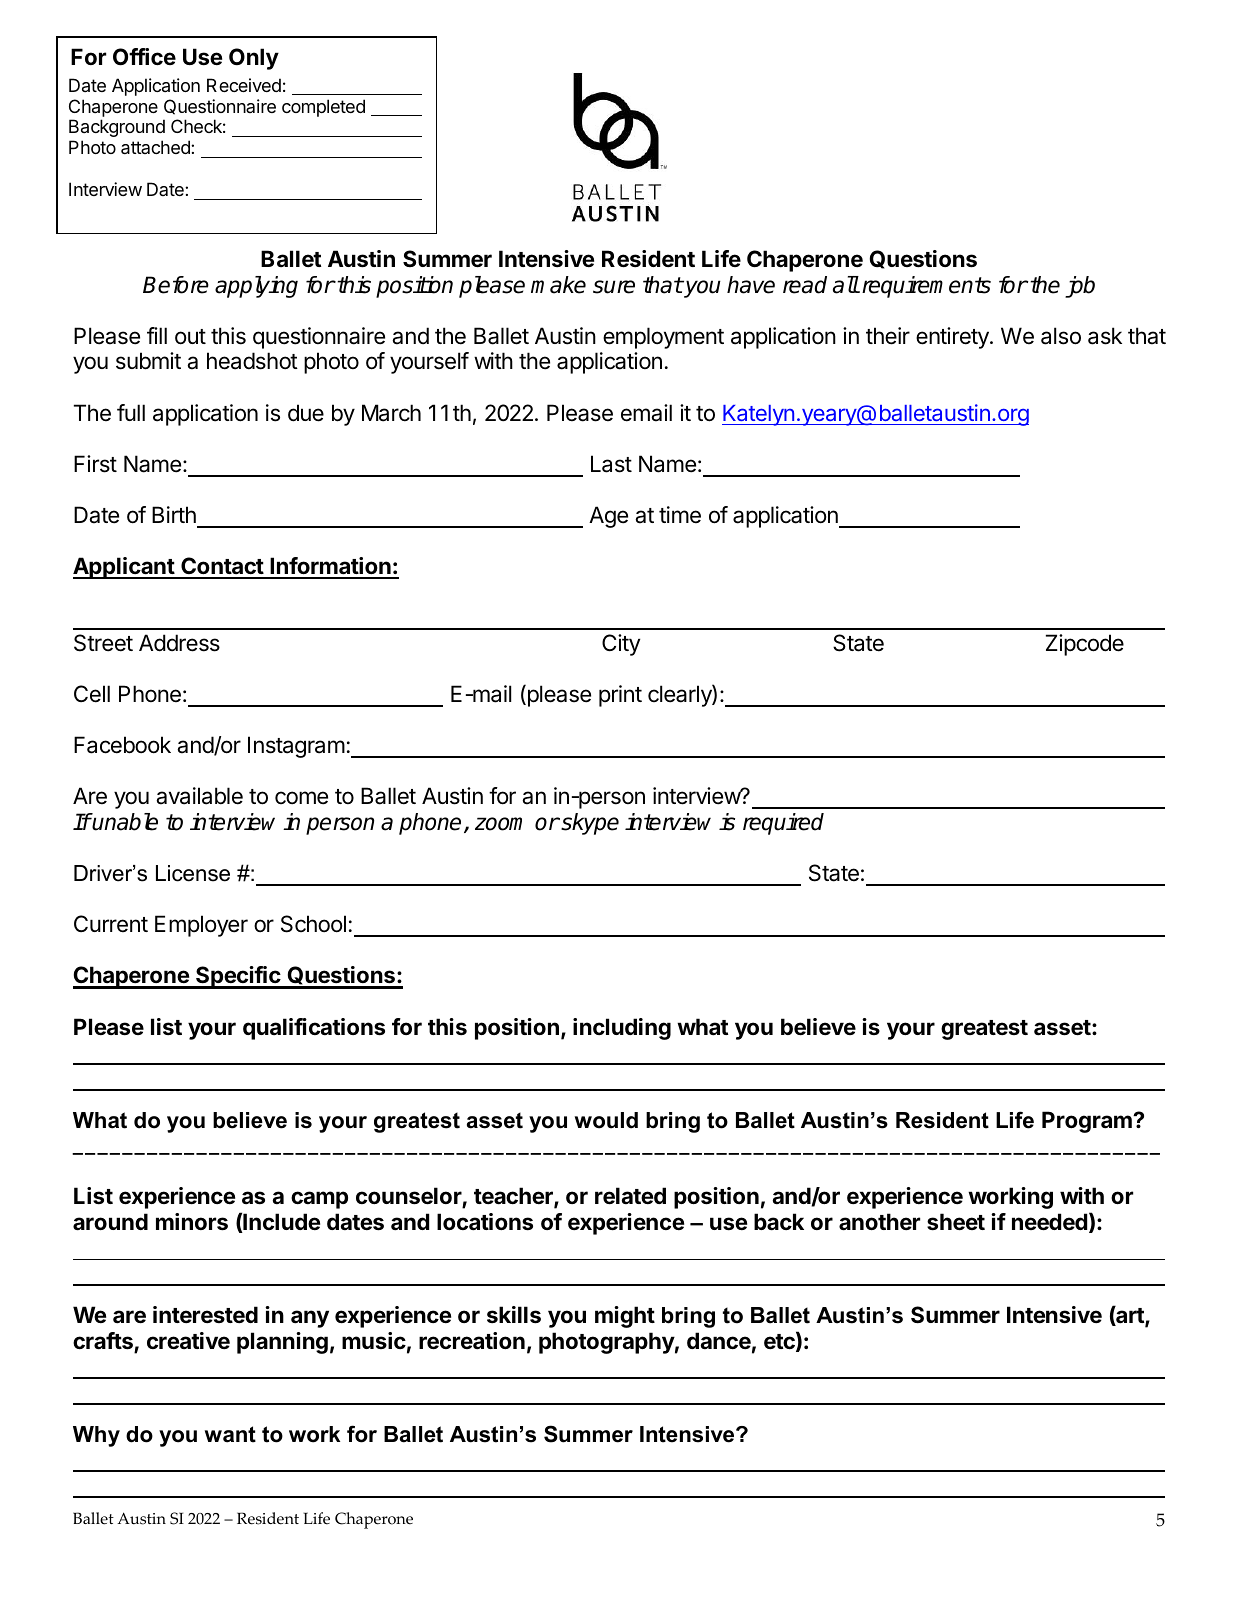 The width and height of the screenshot is (1238, 1602). What do you see at coordinates (323, 108) in the screenshot?
I see `completed` at bounding box center [323, 108].
